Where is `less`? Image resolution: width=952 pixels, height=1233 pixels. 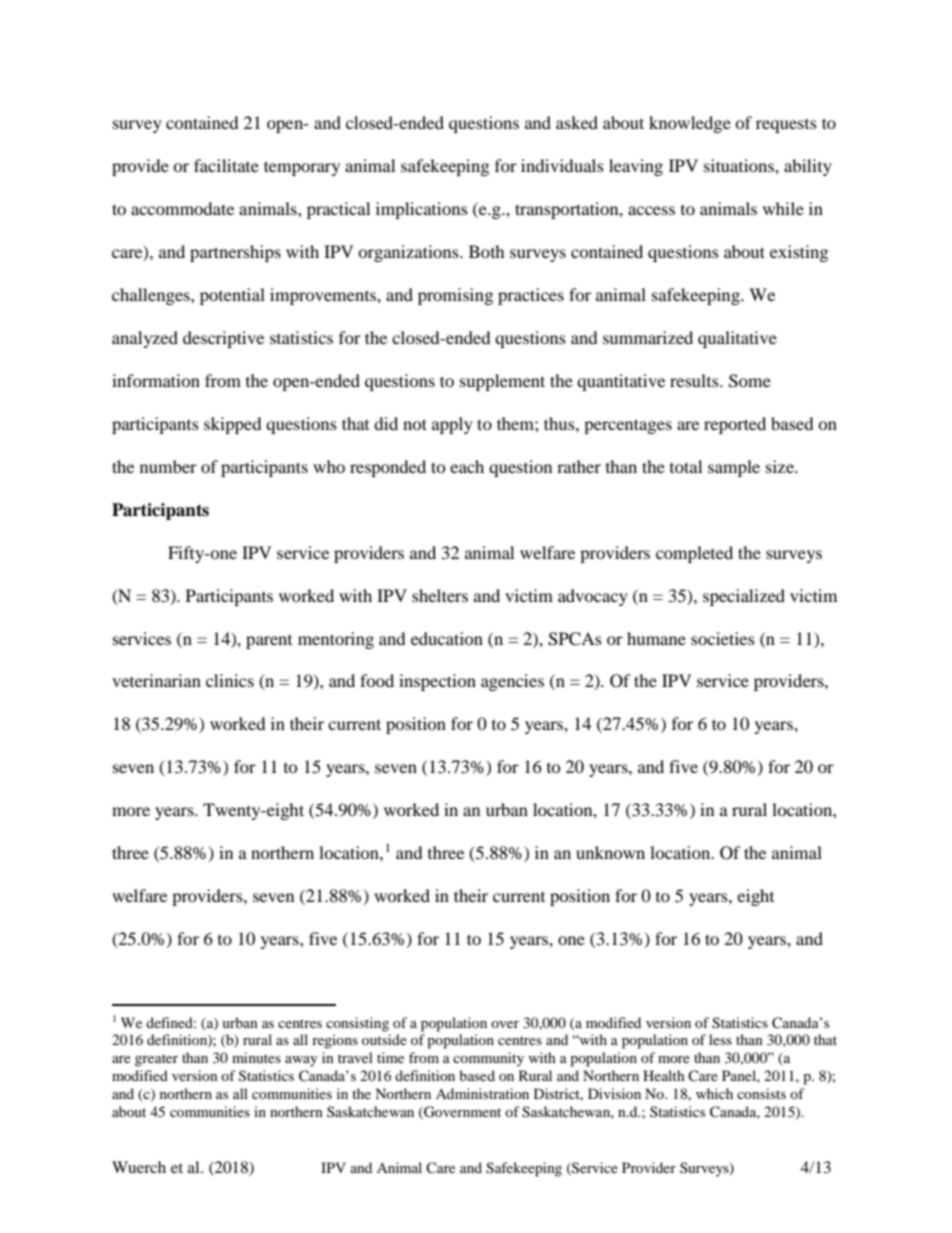 less is located at coordinates (720, 1039).
